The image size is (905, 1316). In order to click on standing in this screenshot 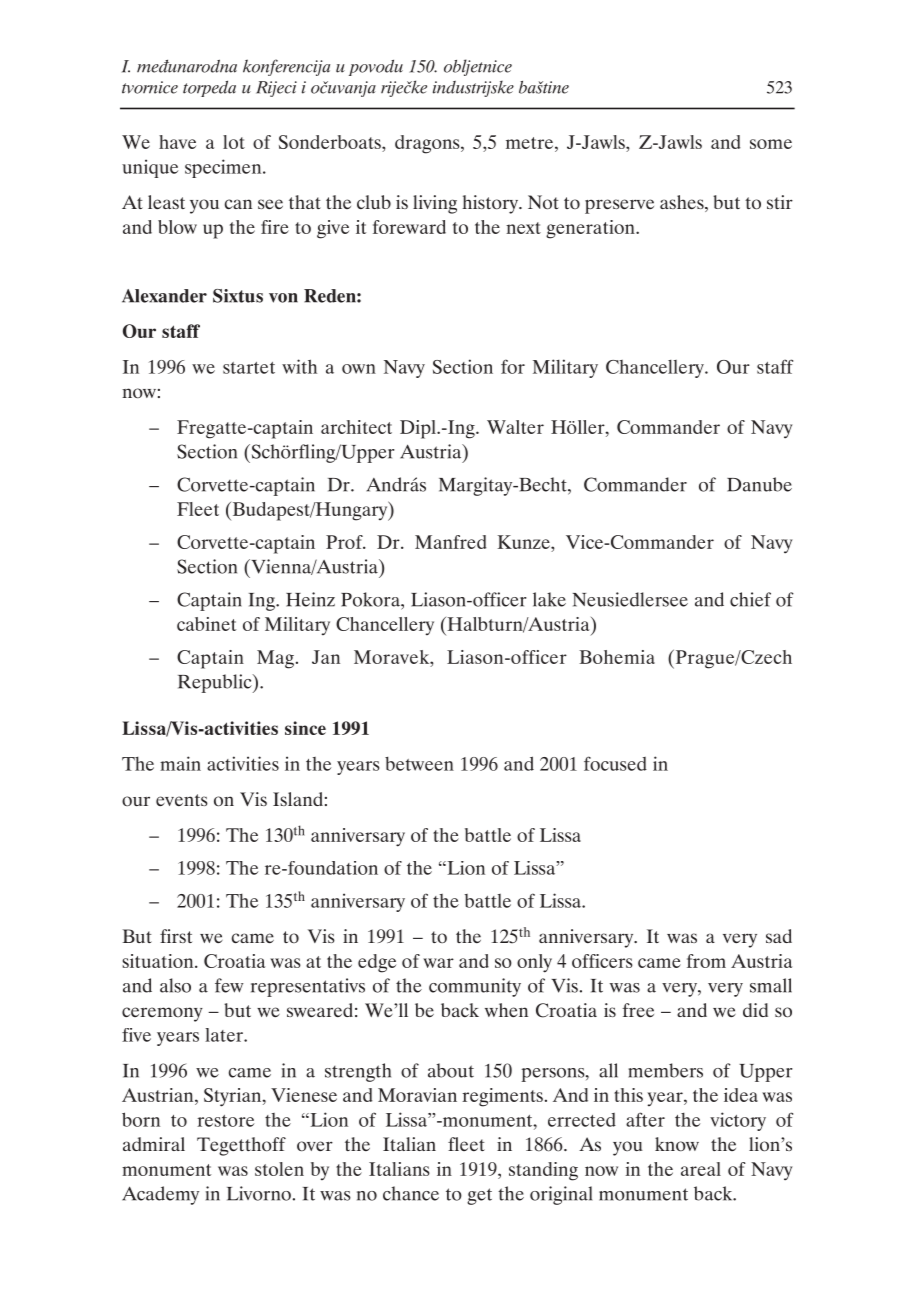, I will do `click(543, 1171)`.
